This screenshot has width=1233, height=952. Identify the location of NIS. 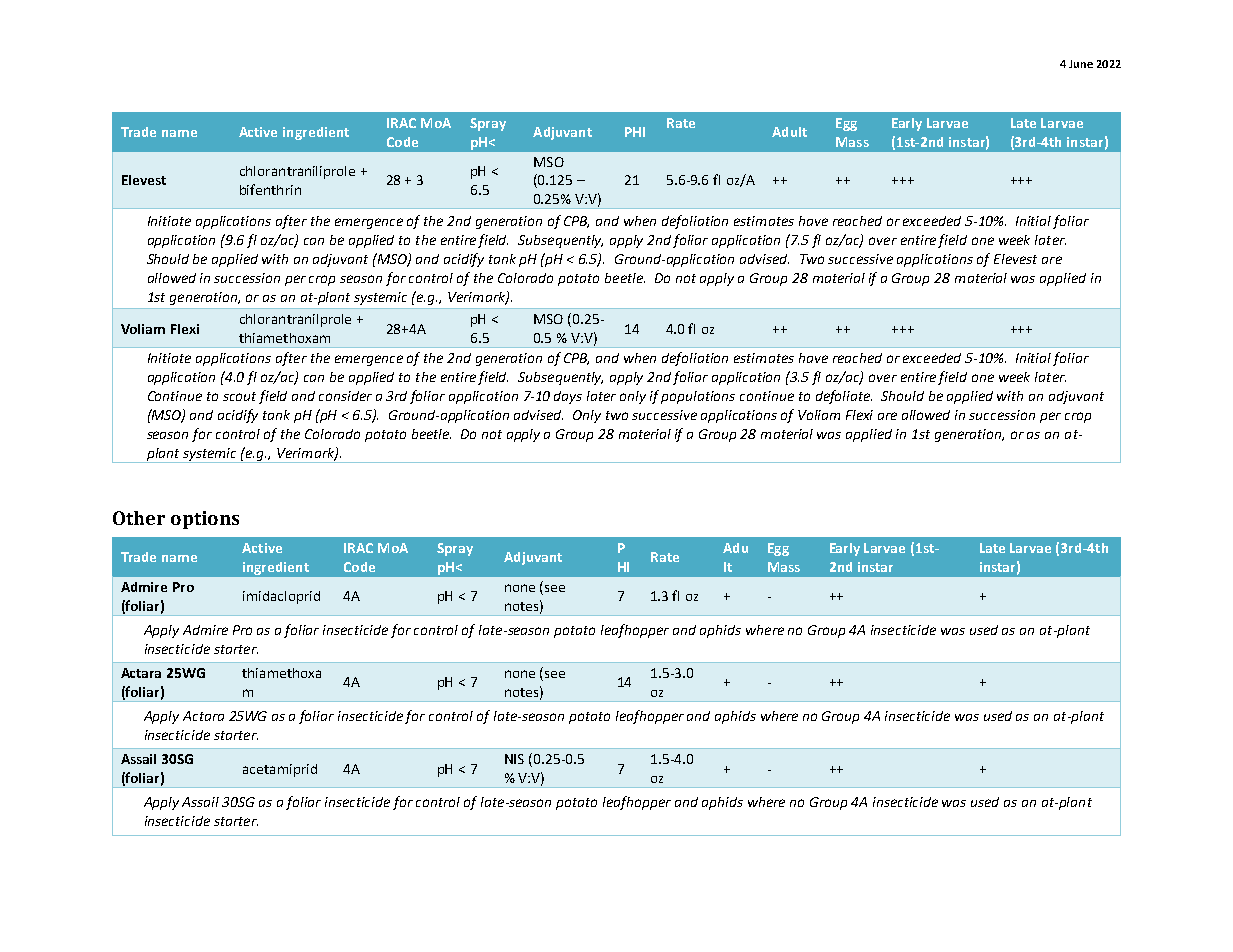
(514, 759).
